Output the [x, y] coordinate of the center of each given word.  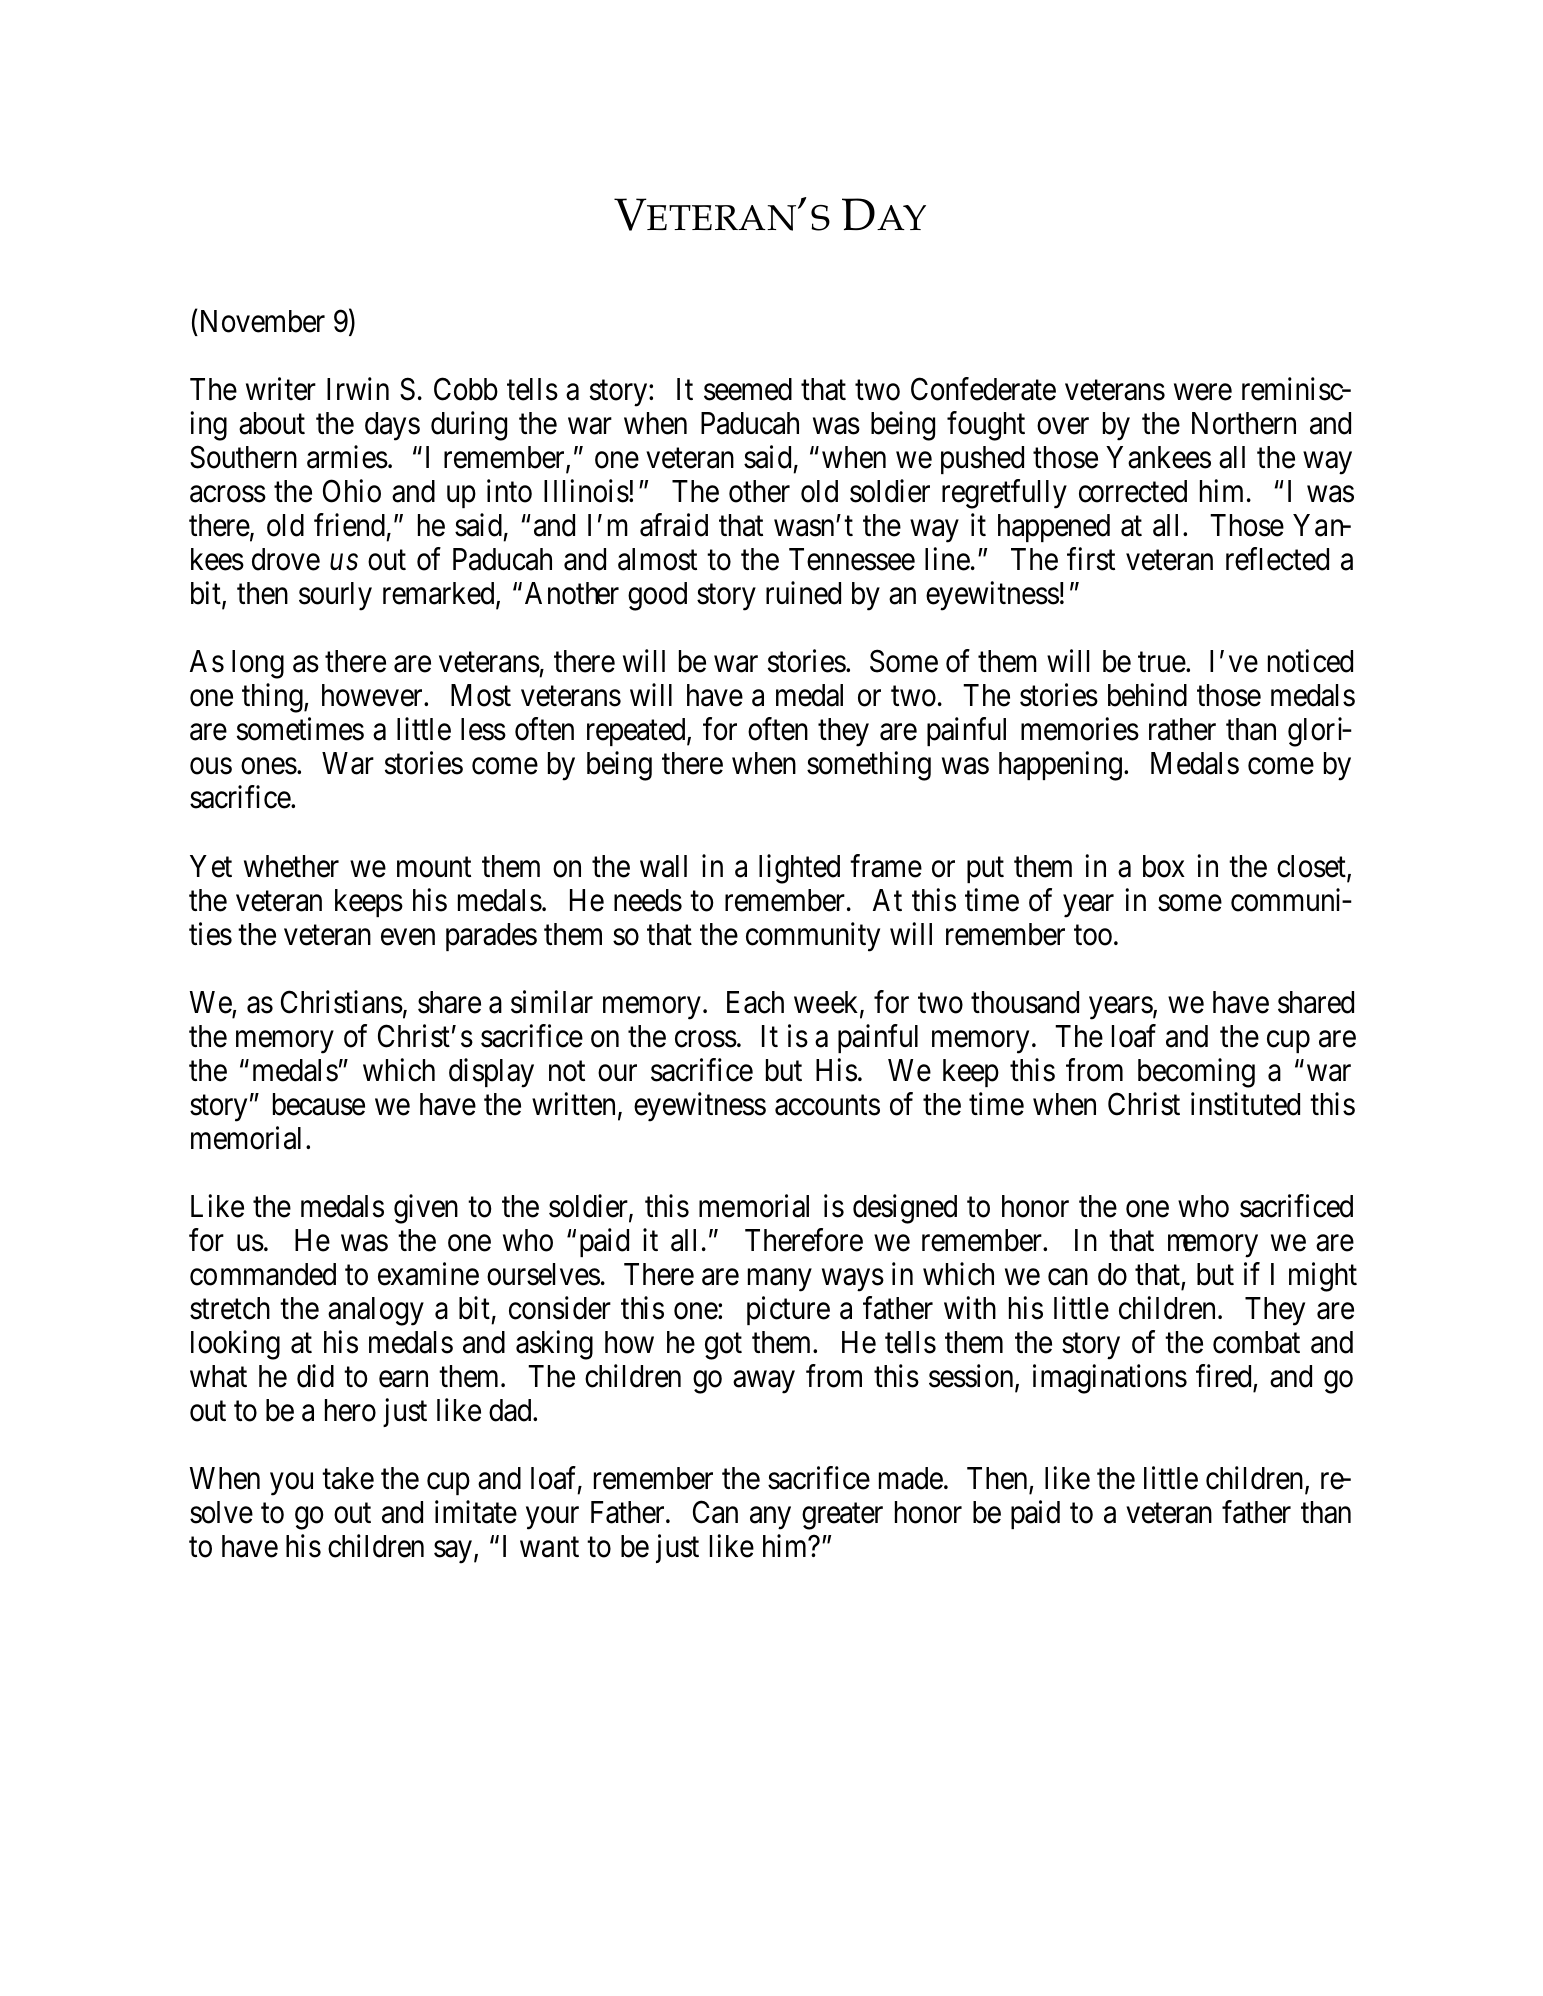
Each [755, 1002]
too [1093, 935]
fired [1223, 1376]
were [1203, 392]
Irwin [358, 389]
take [348, 1478]
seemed [748, 389]
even [408, 937]
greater [842, 1516]
